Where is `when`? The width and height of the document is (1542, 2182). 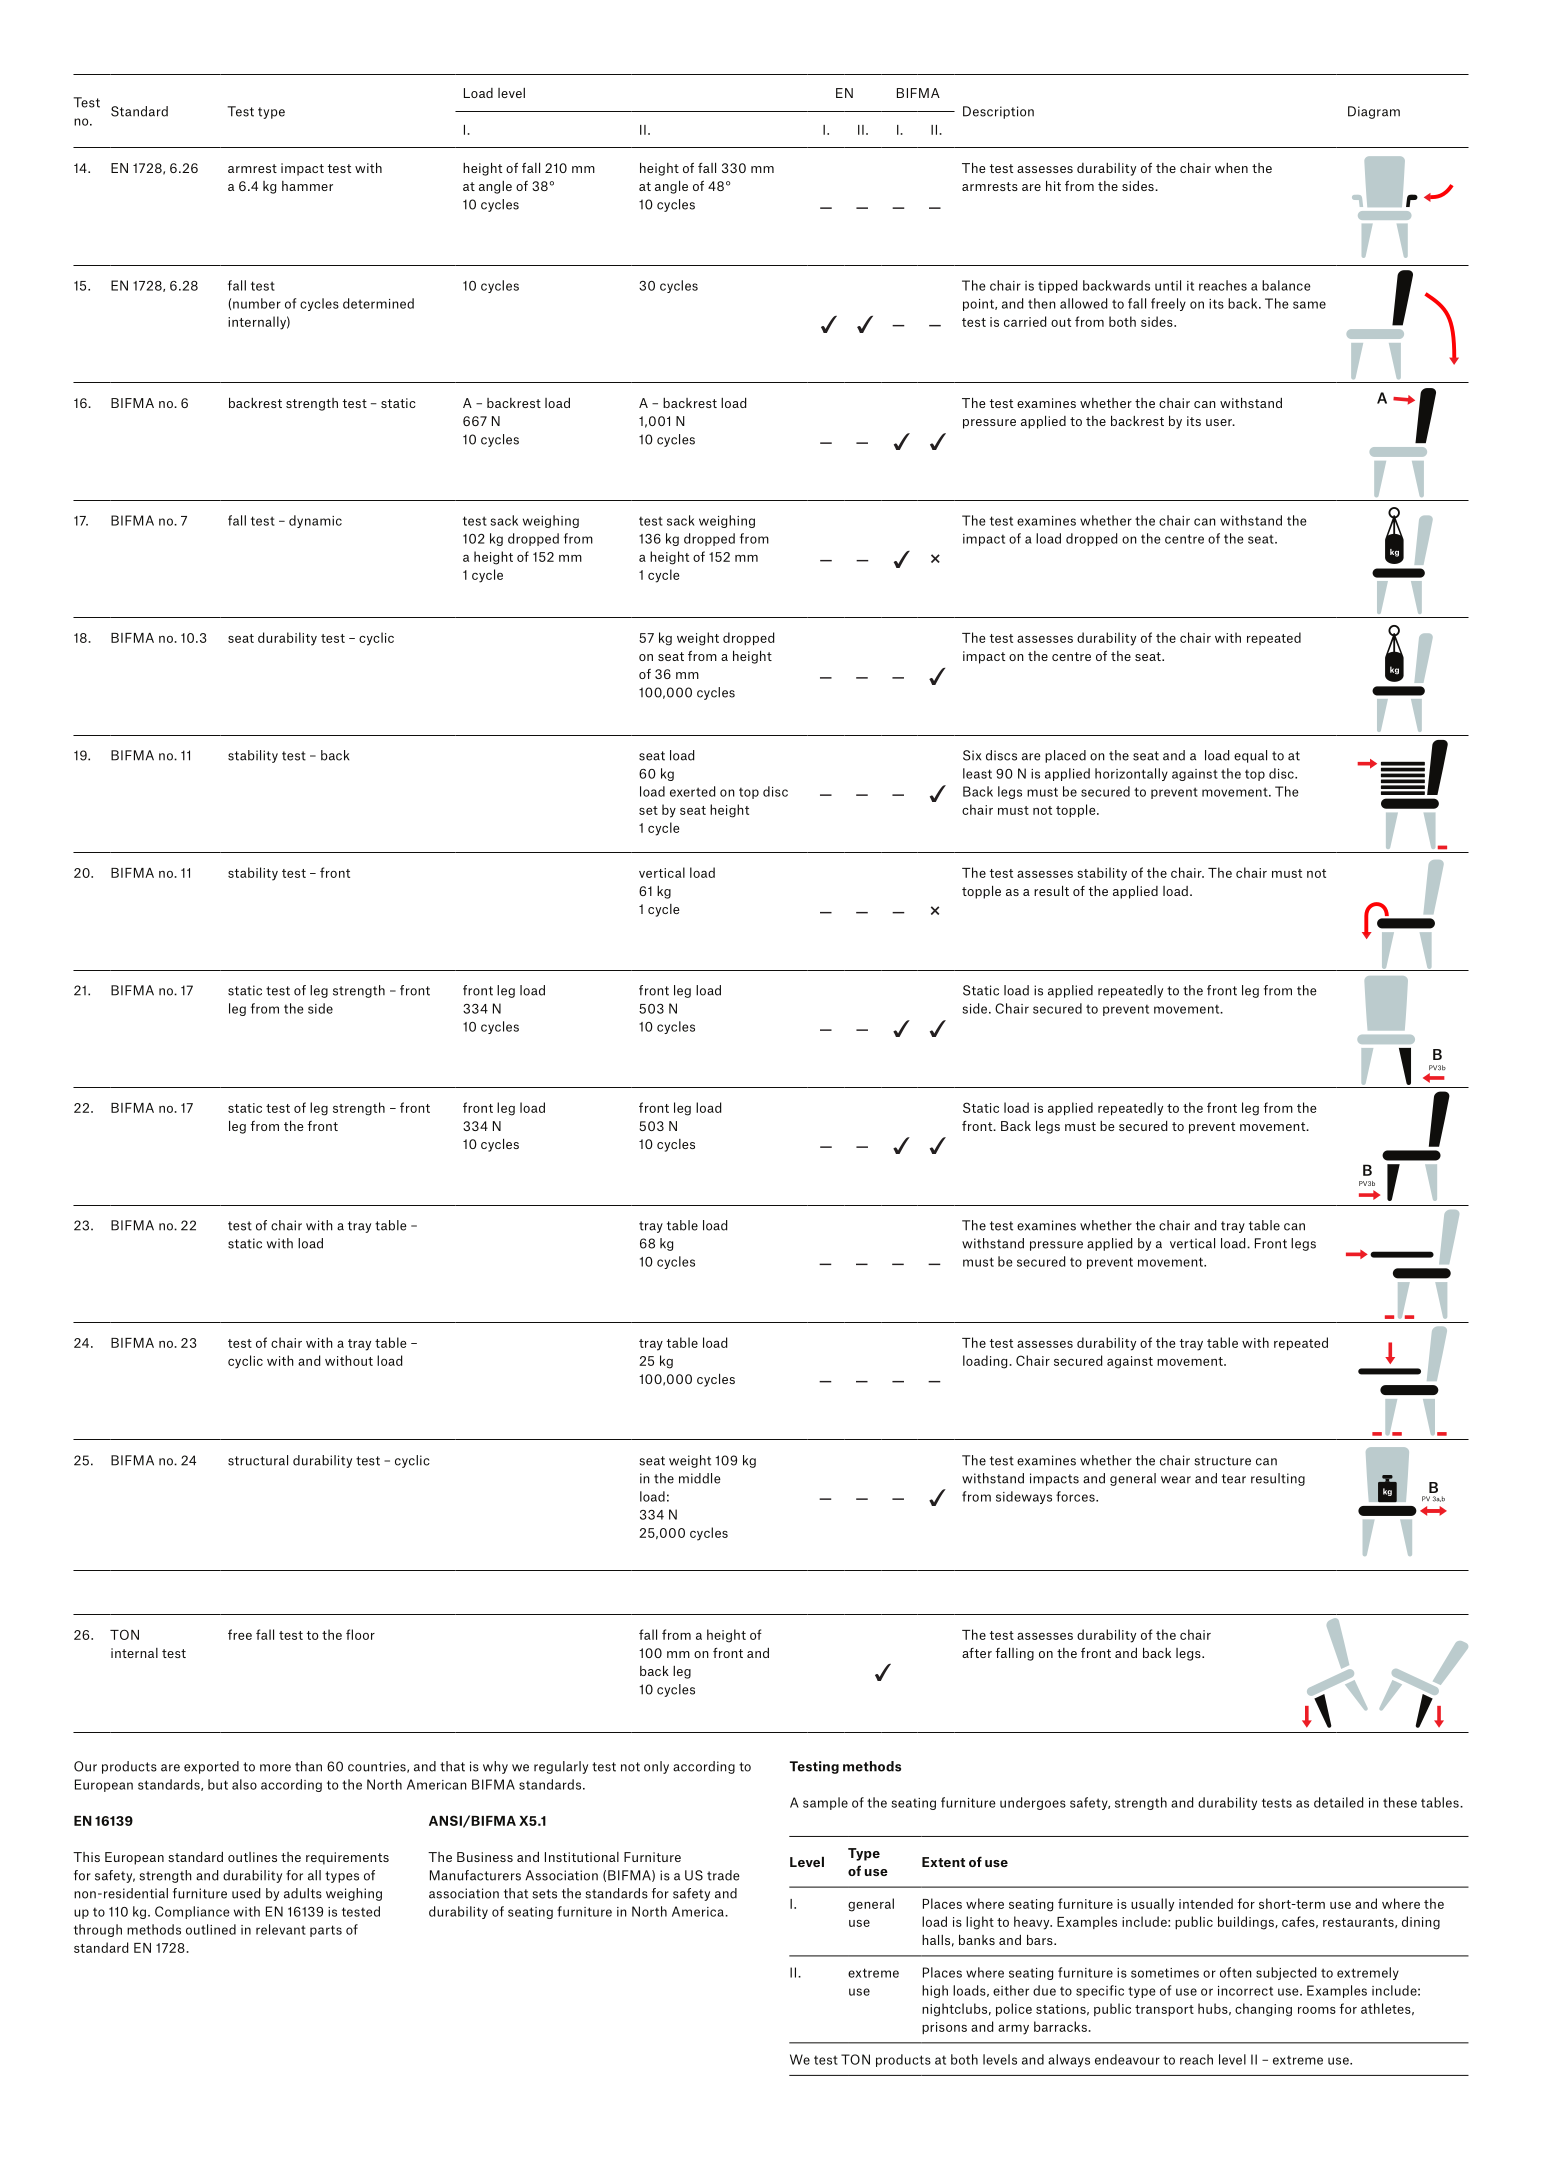 when is located at coordinates (1231, 168).
